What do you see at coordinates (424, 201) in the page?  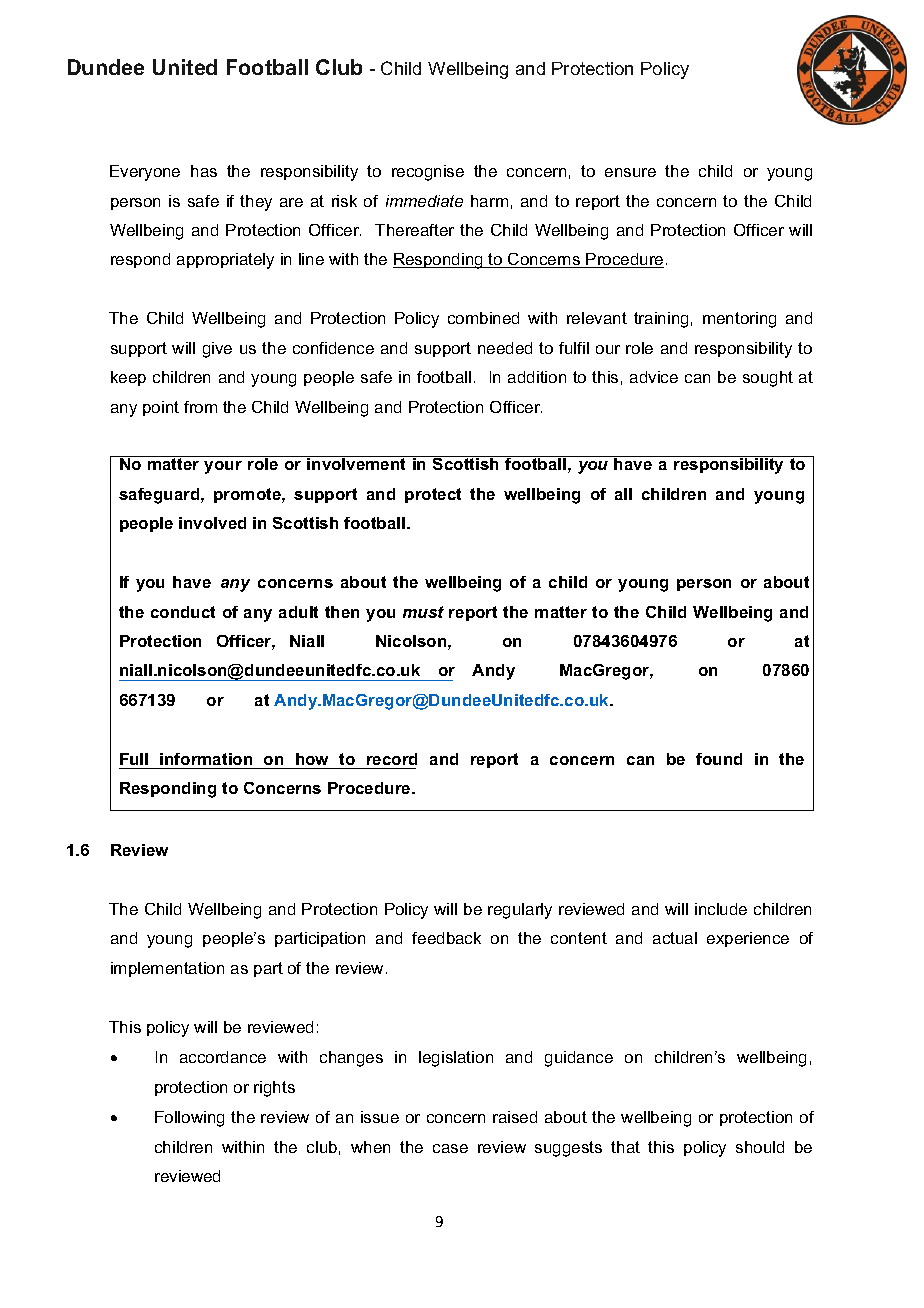 I see `immediate` at bounding box center [424, 201].
